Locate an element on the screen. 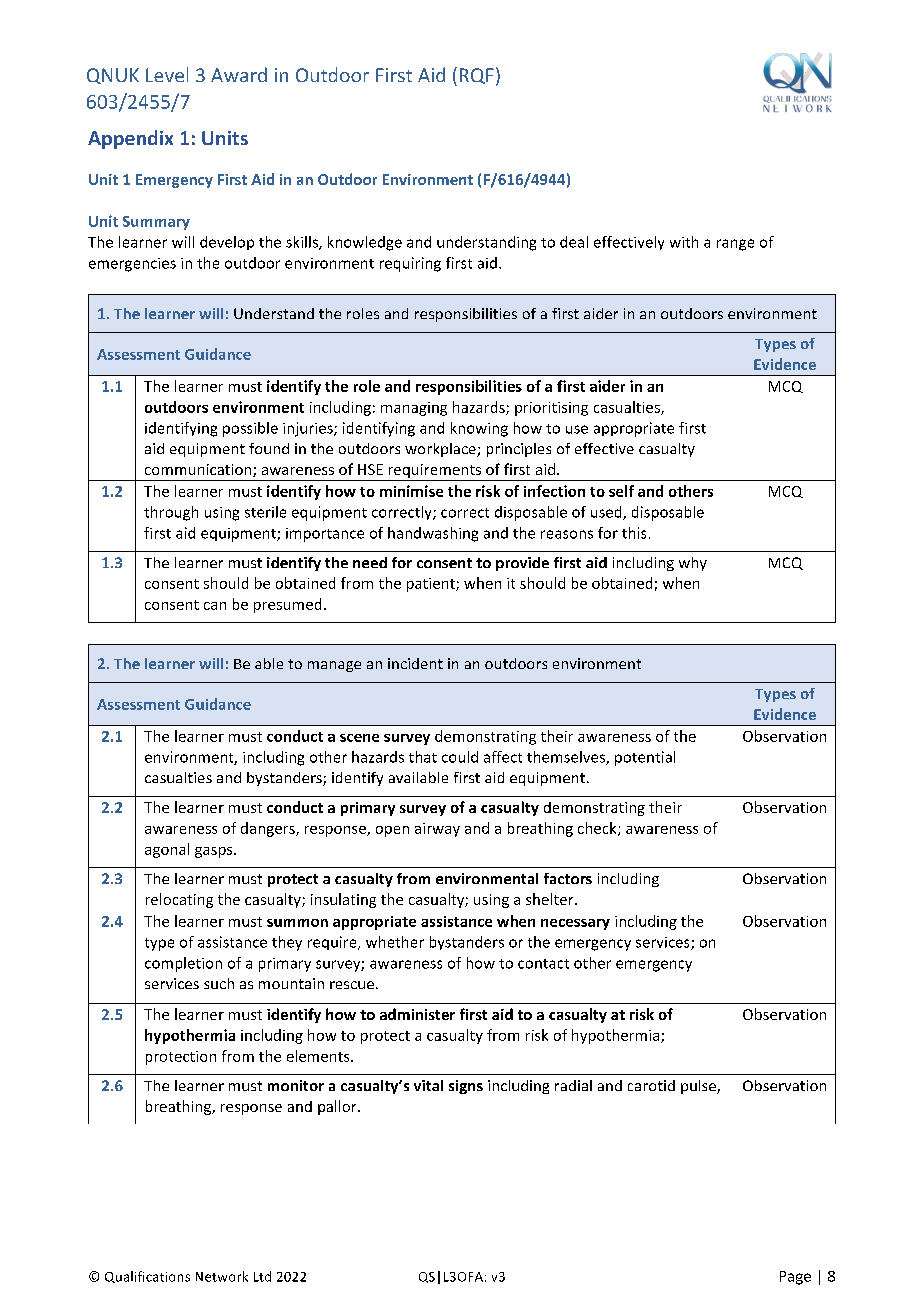  knowing is located at coordinates (479, 429).
